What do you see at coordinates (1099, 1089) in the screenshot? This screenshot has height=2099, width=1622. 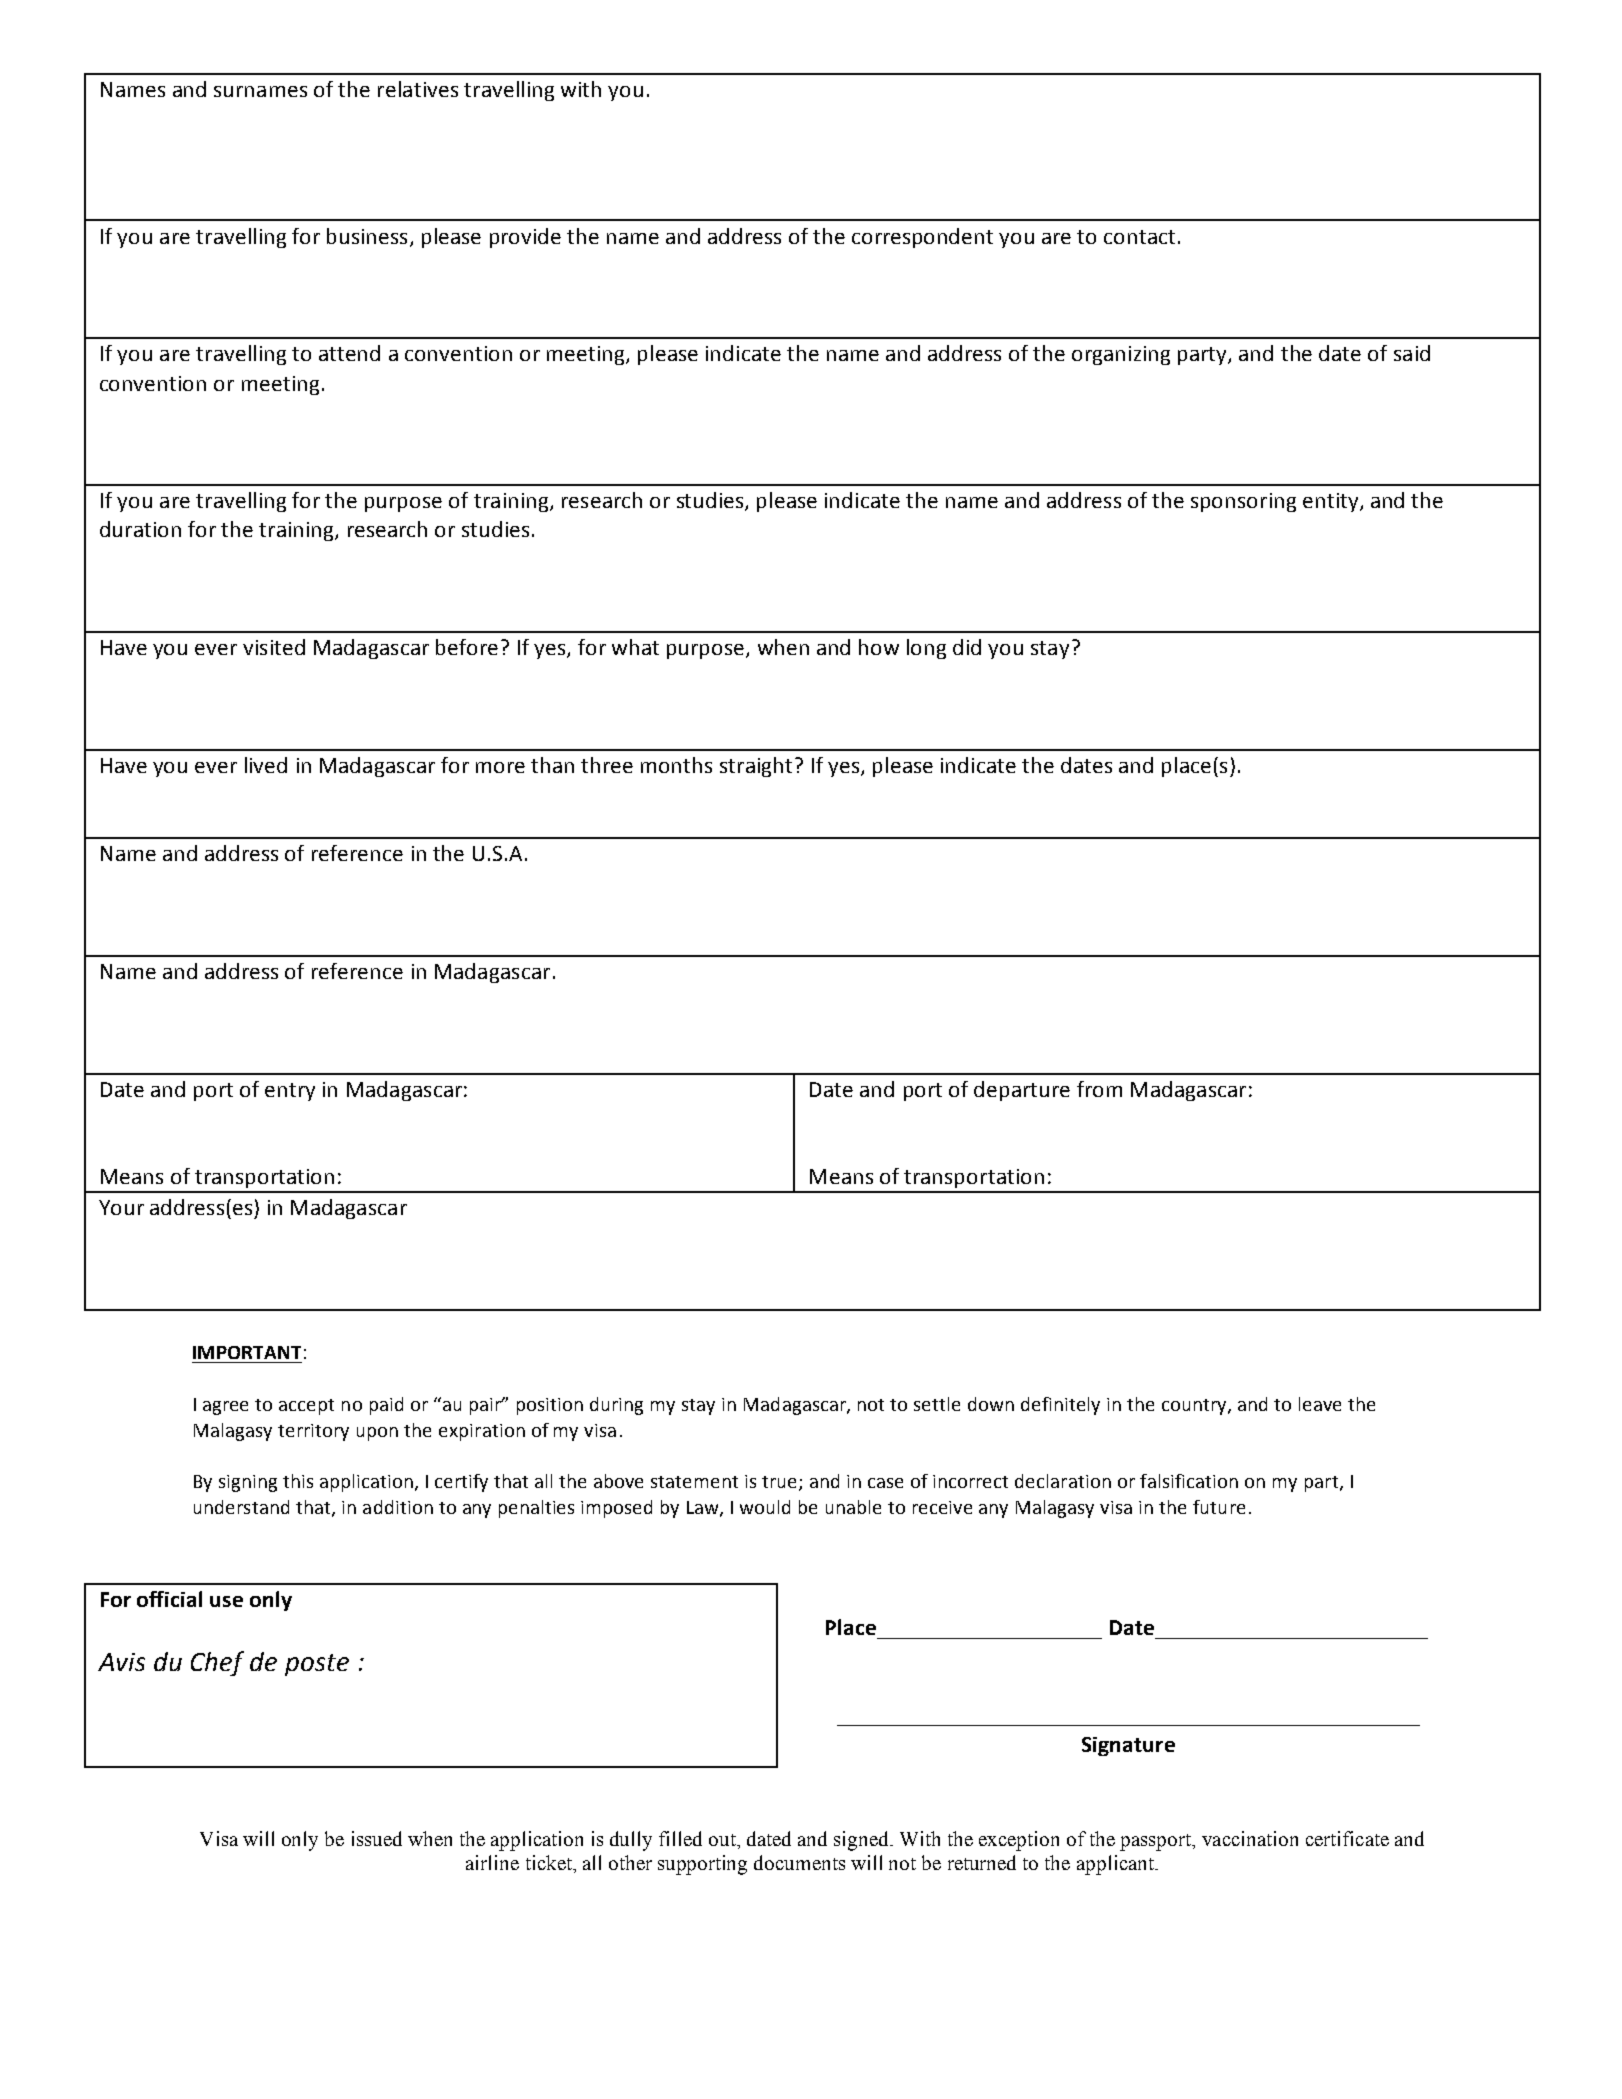 I see `from` at bounding box center [1099, 1089].
